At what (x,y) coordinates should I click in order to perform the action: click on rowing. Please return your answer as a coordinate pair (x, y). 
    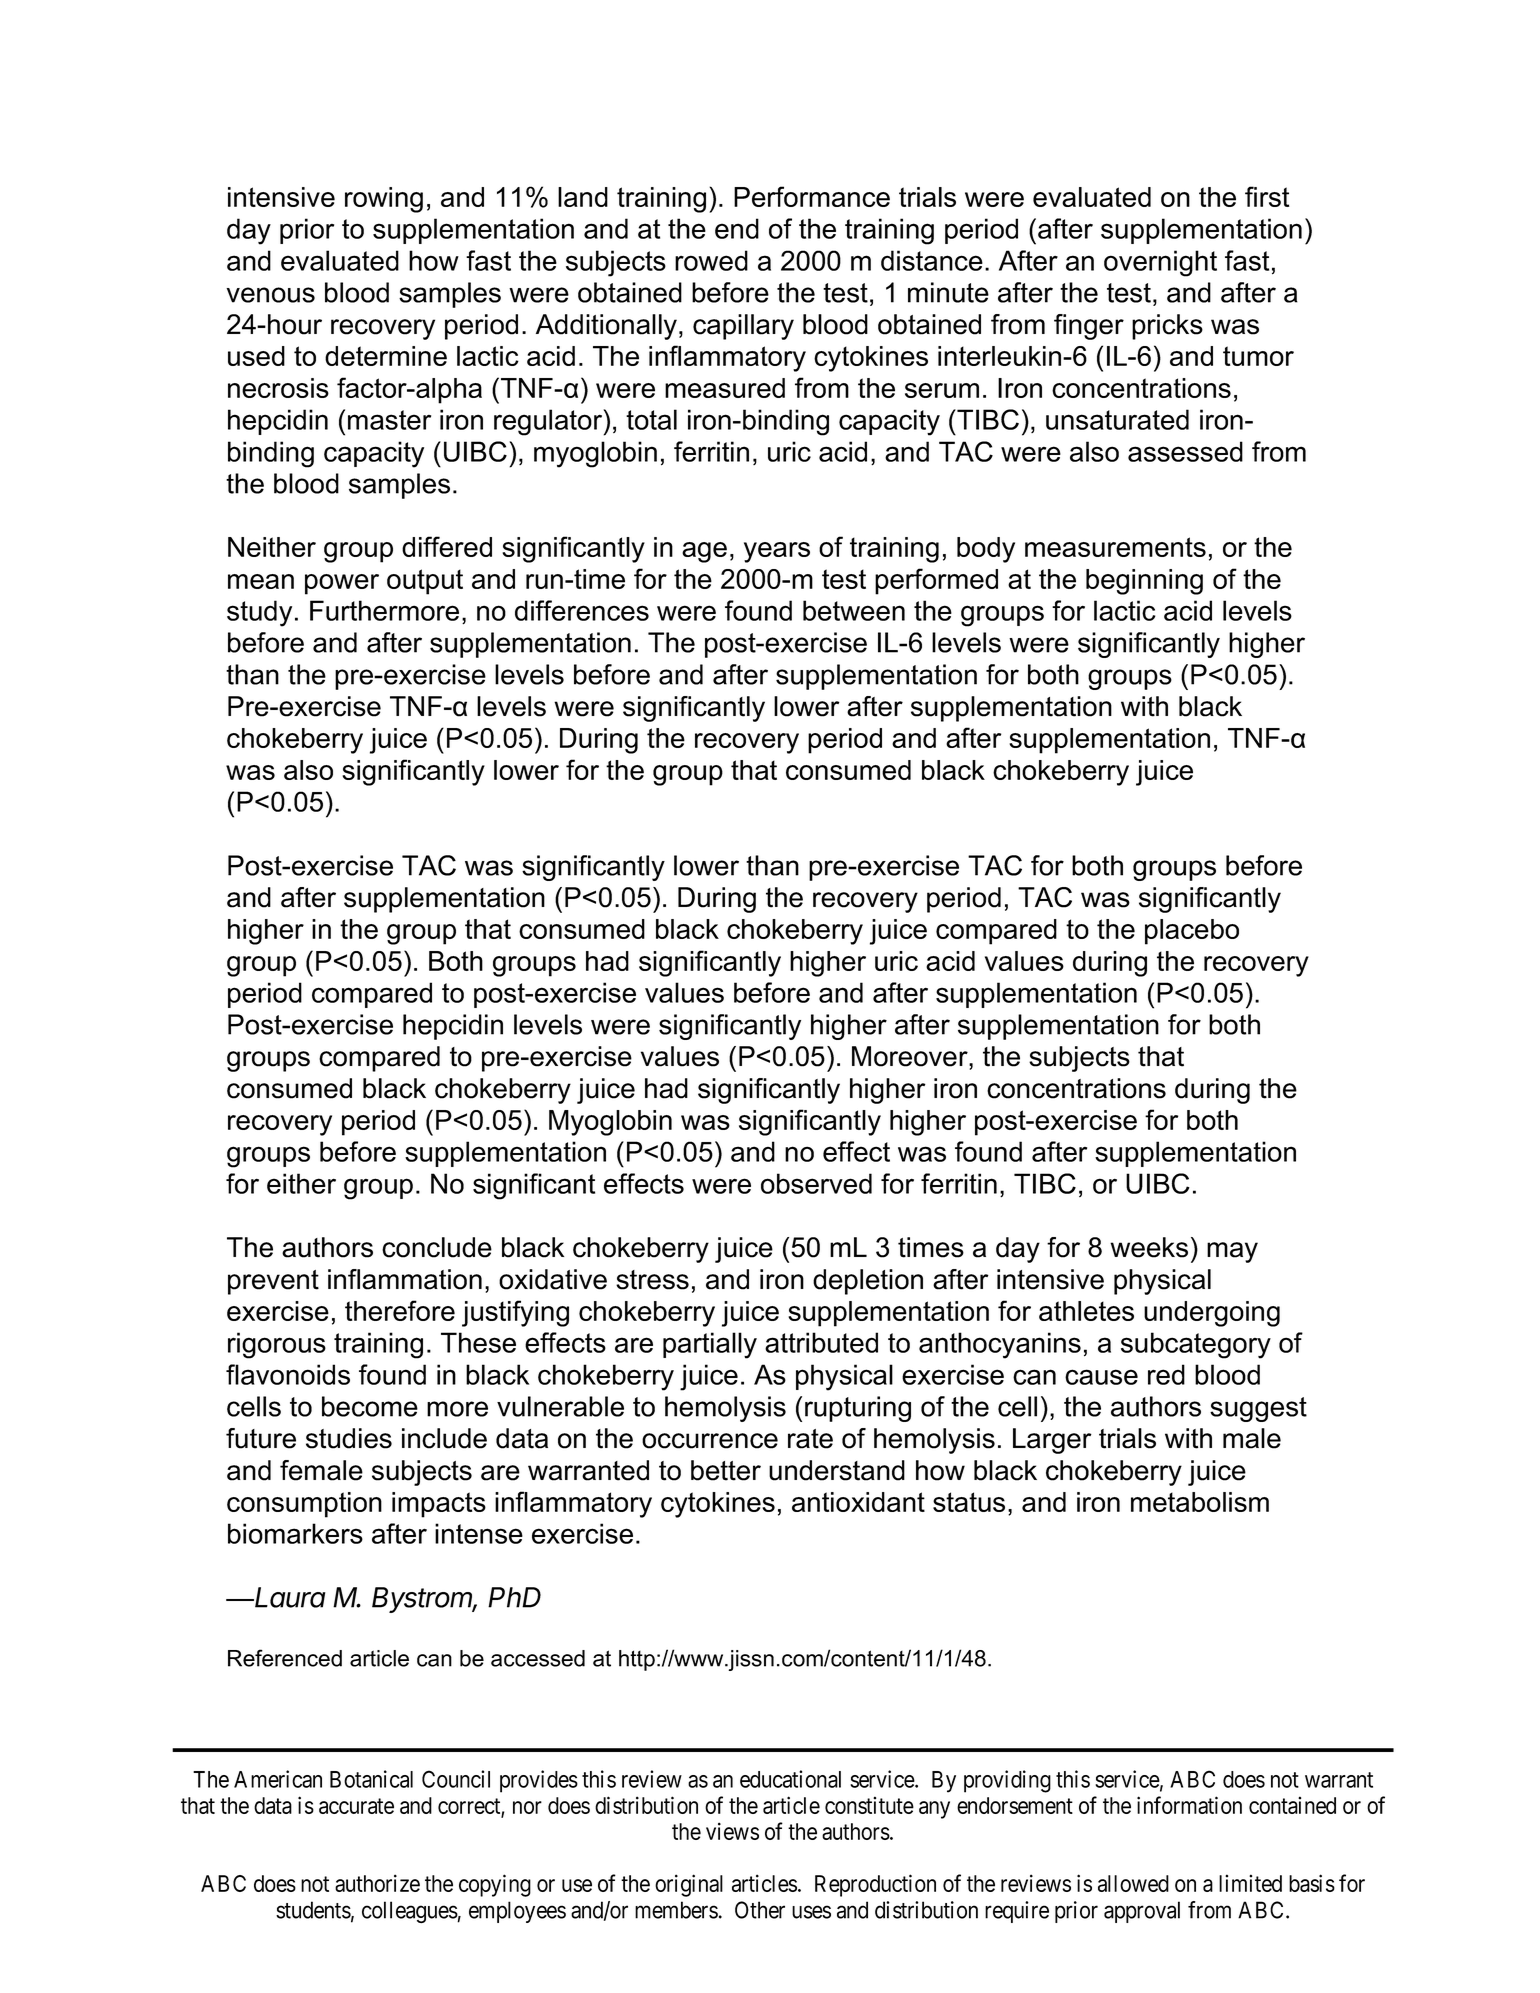
    Looking at the image, I should click on (384, 200).
